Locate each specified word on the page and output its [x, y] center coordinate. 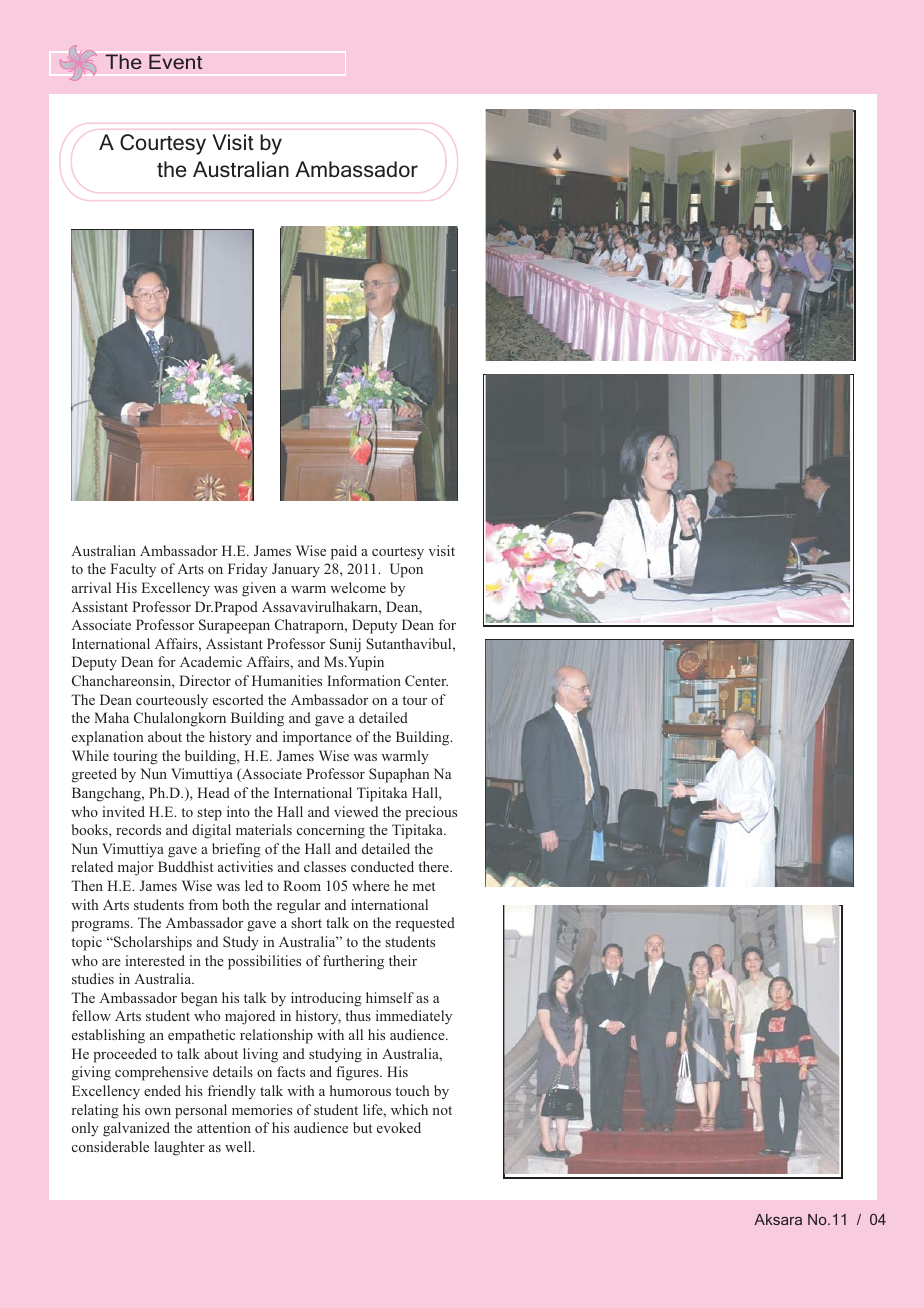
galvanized [136, 1129]
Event [176, 62]
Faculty [133, 570]
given [259, 589]
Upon [406, 570]
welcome [358, 587]
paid [344, 552]
